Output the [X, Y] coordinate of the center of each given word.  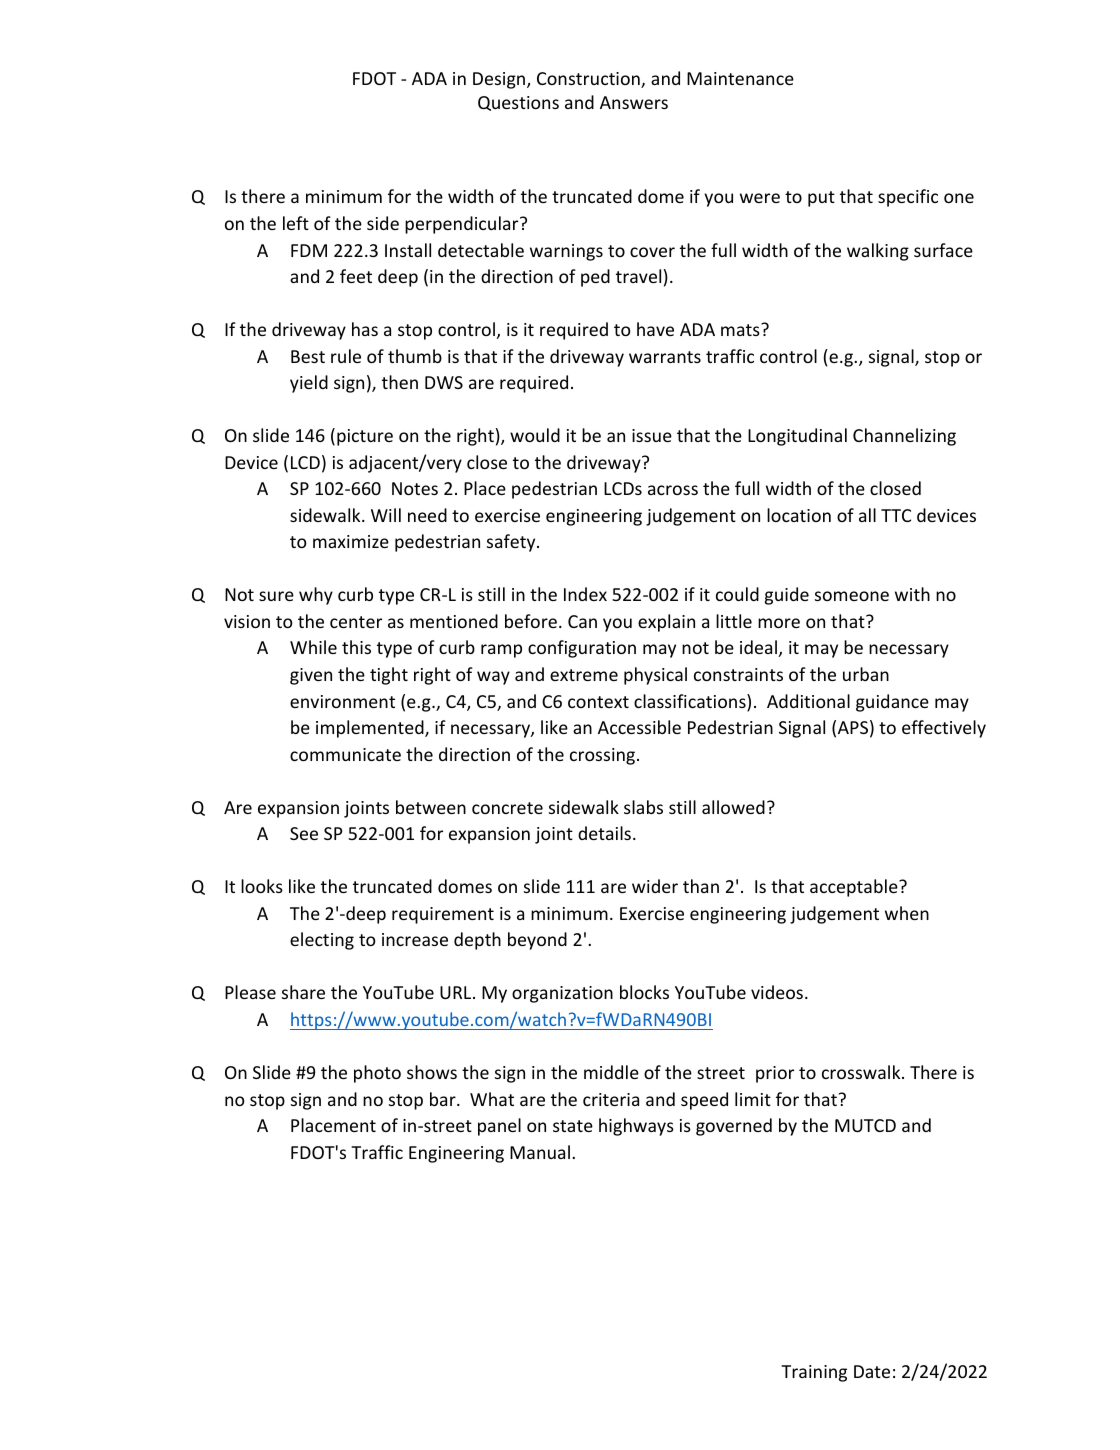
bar [444, 1099]
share [303, 992]
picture [365, 437]
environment [342, 701]
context [598, 702]
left [296, 223]
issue [652, 435]
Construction [589, 80]
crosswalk [862, 1072]
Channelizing [904, 437]
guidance [892, 703]
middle [611, 1072]
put [821, 199]
